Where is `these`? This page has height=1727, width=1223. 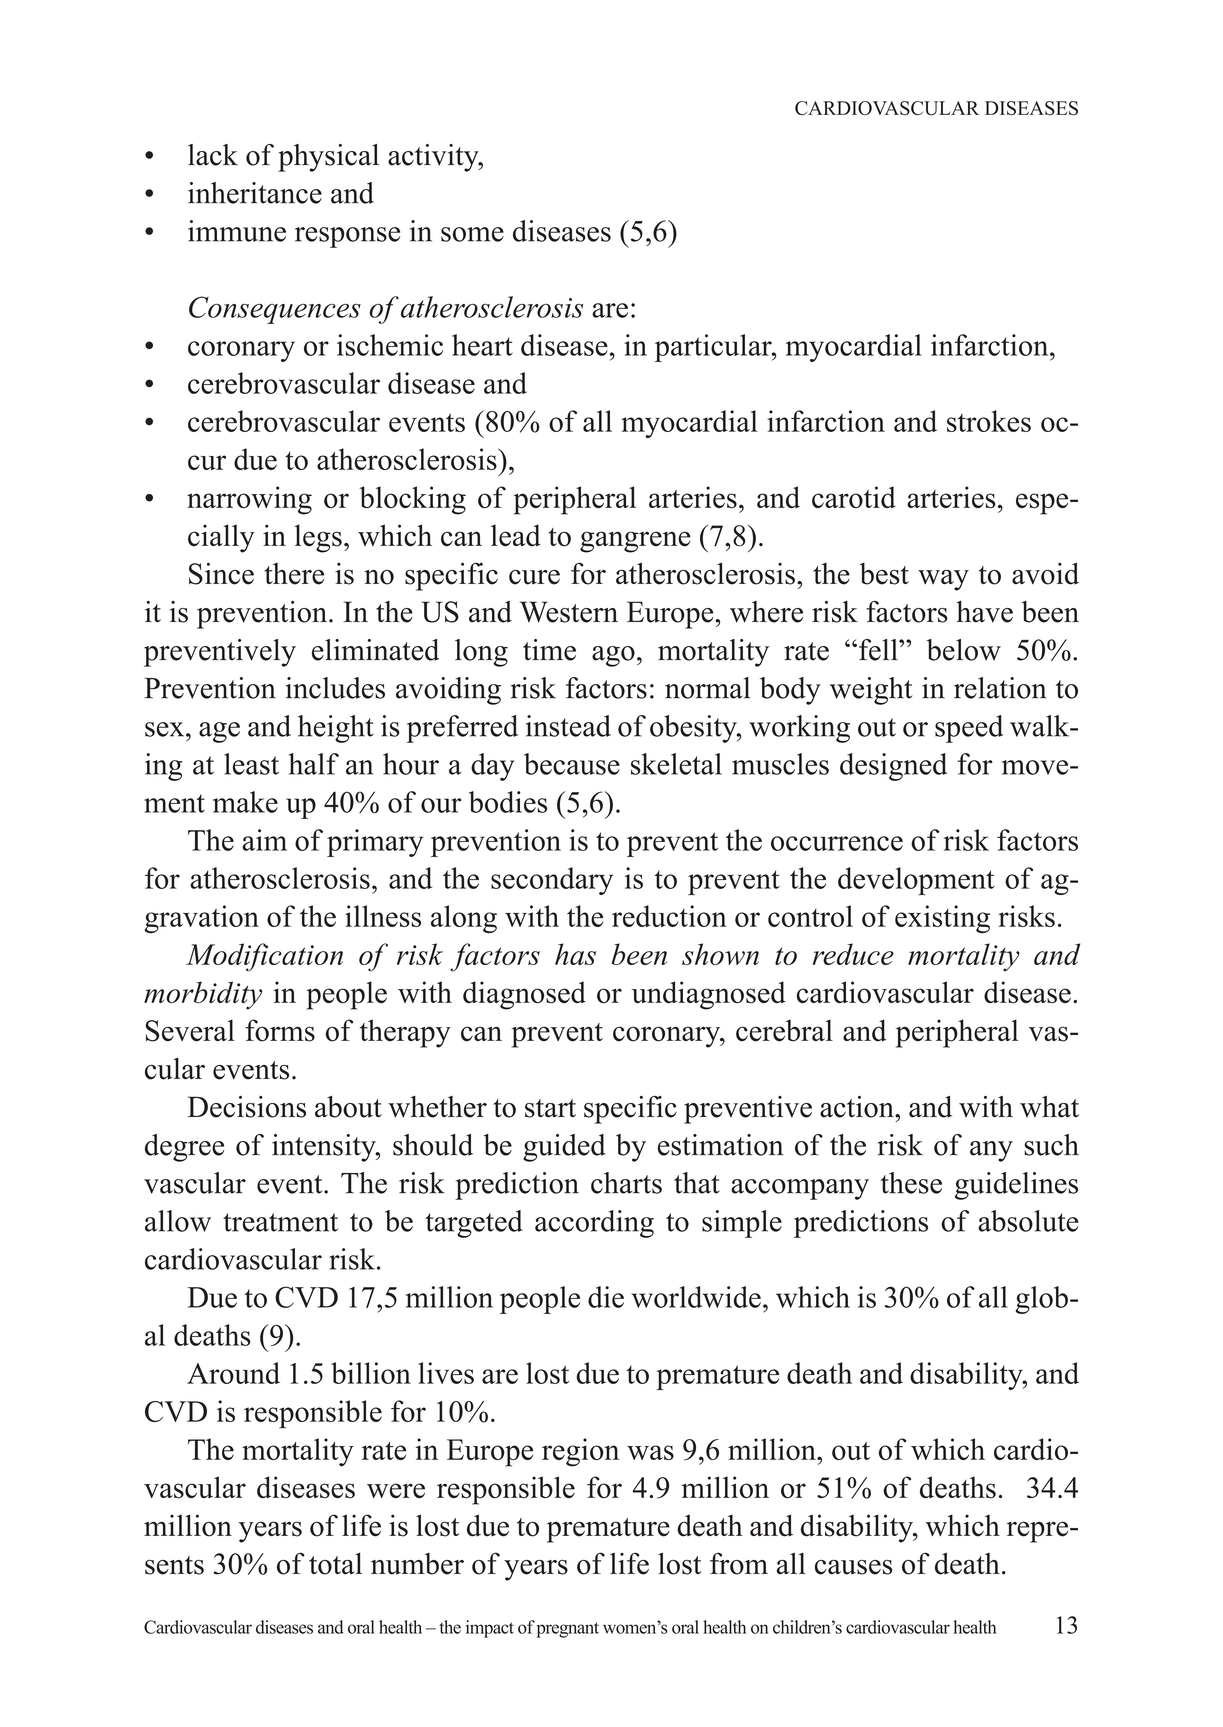
these is located at coordinates (911, 1183).
